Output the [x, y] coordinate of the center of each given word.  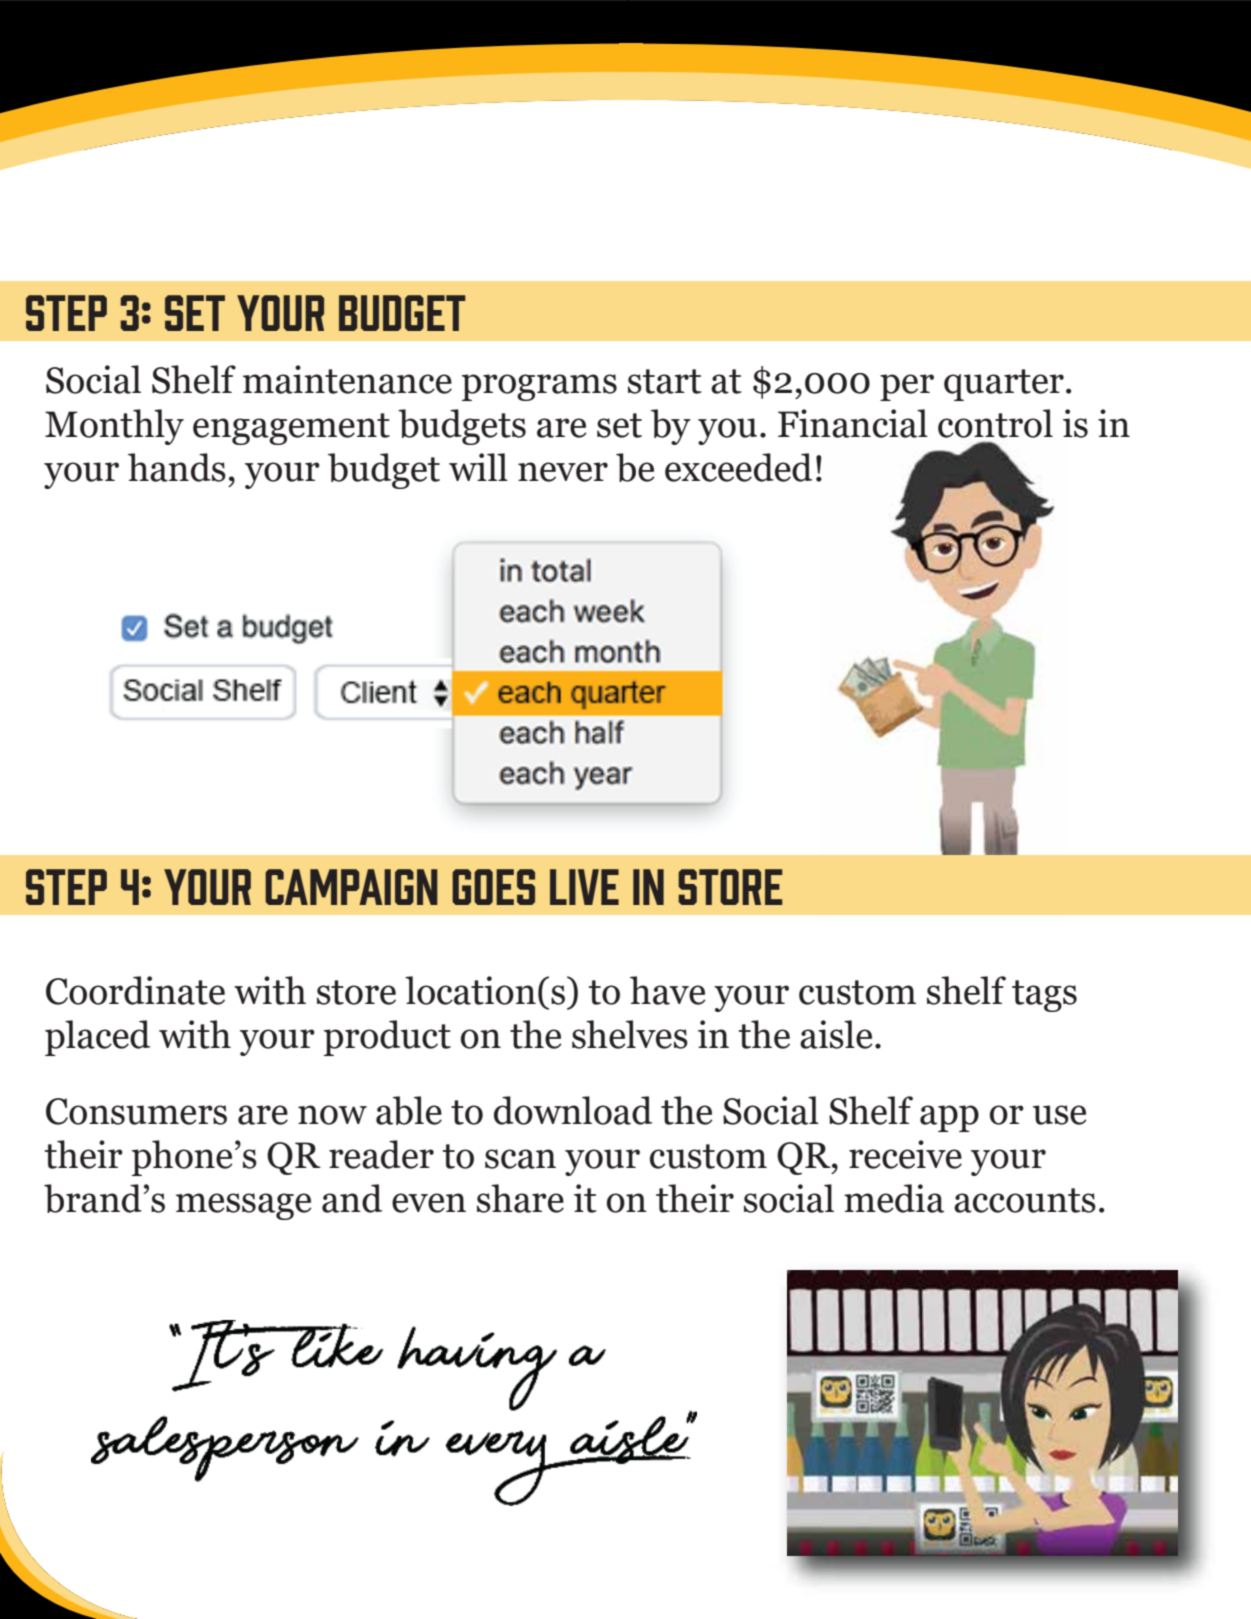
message [244, 1206]
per [907, 387]
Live [584, 887]
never [563, 472]
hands [177, 467]
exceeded [738, 467]
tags [1044, 996]
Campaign [351, 887]
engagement [291, 429]
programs [539, 387]
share [520, 1198]
